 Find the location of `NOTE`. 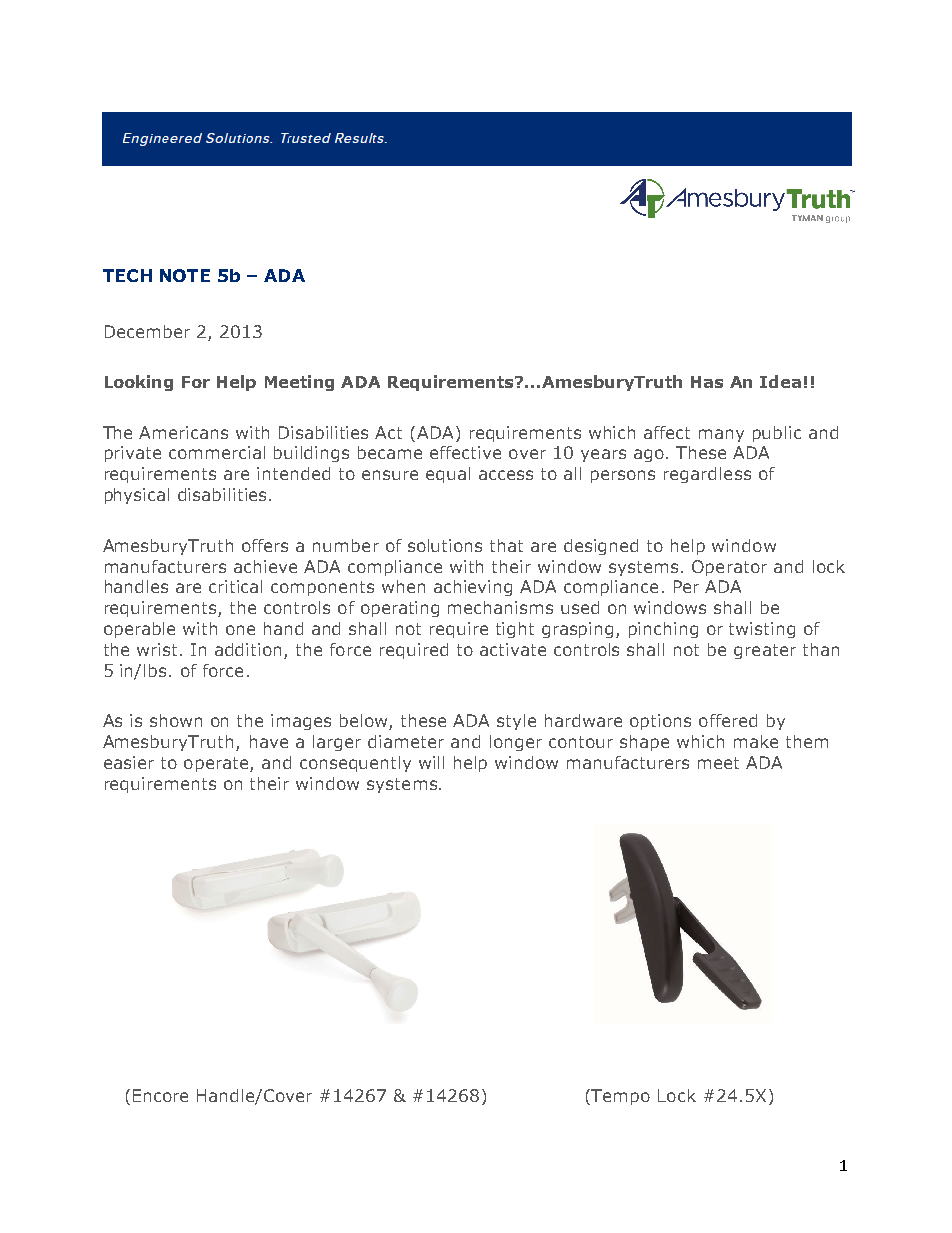

NOTE is located at coordinates (185, 275).
